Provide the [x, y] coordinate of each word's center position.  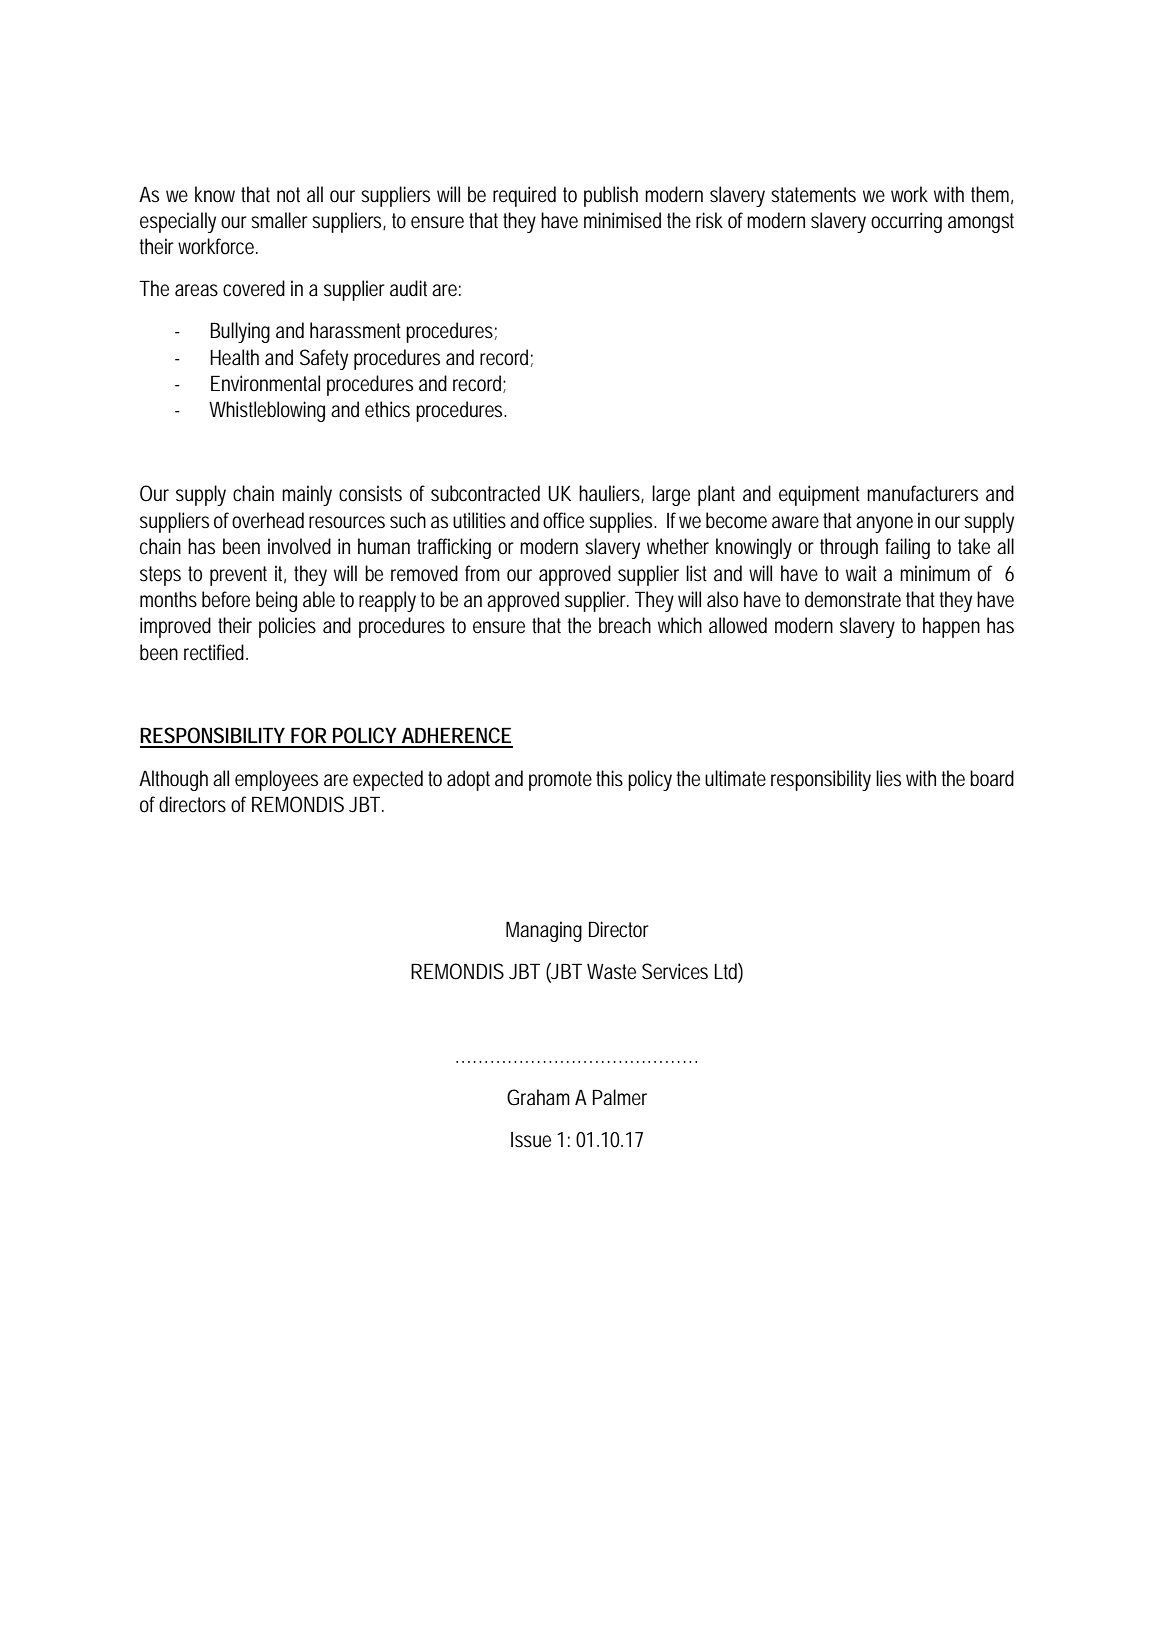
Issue [531, 1140]
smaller [279, 220]
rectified [215, 652]
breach [625, 625]
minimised [622, 220]
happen [951, 627]
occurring [906, 222]
